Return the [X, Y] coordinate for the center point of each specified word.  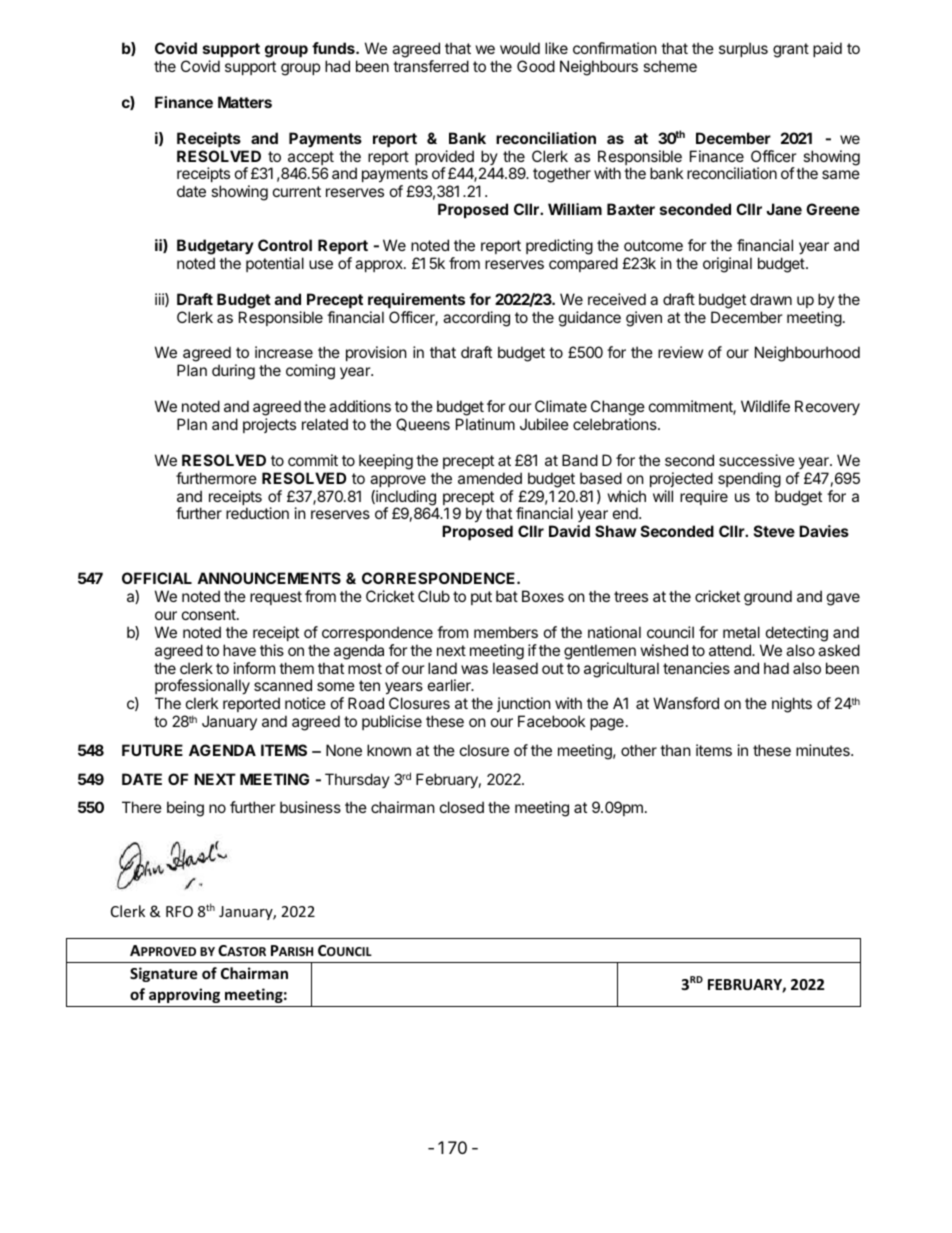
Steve [774, 531]
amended [490, 478]
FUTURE [152, 750]
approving [184, 995]
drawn [771, 299]
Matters [245, 102]
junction [524, 706]
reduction [257, 513]
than [675, 750]
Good [536, 66]
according [476, 319]
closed [462, 807]
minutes [824, 750]
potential [275, 264]
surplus [743, 49]
